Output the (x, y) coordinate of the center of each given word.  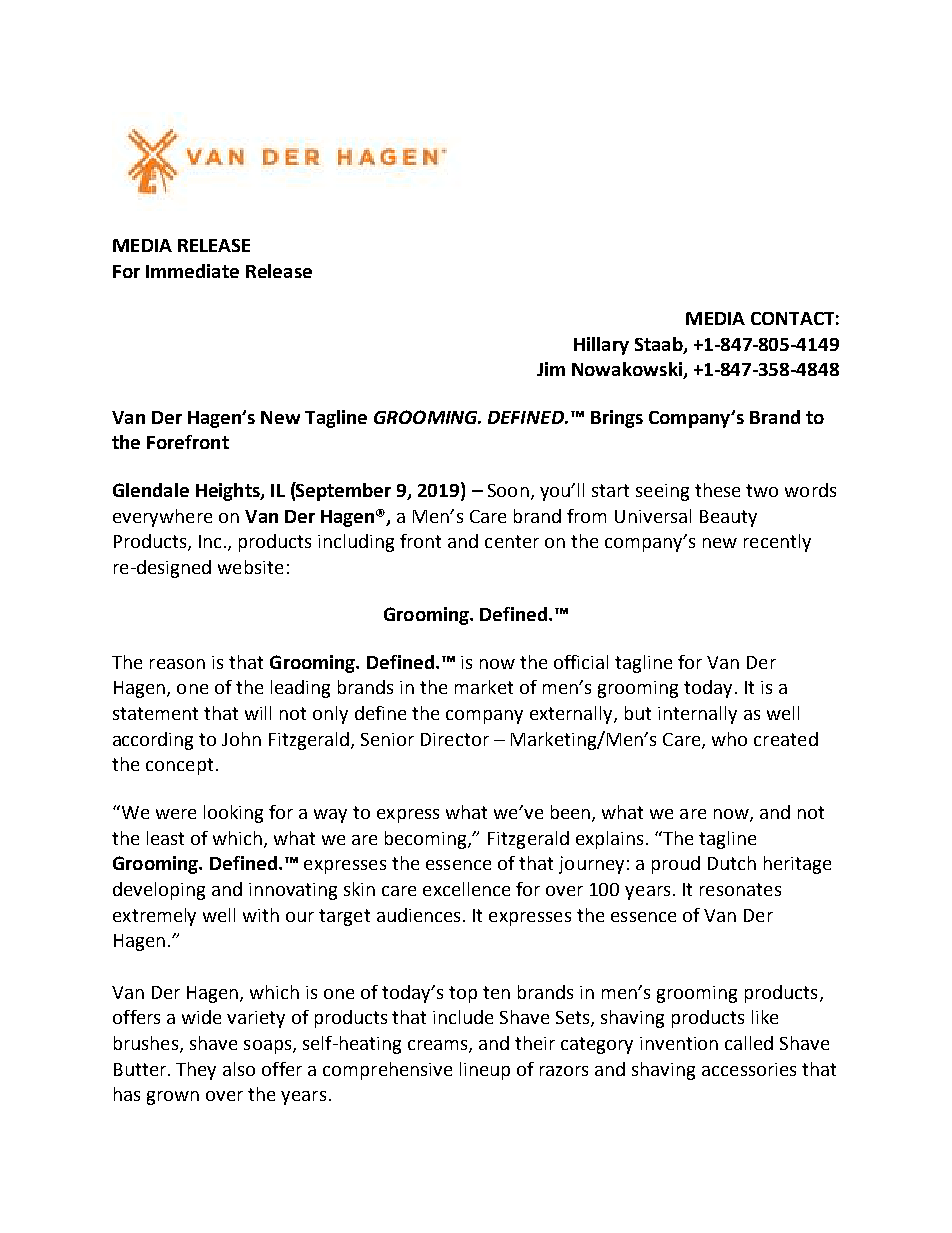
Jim (551, 369)
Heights (229, 492)
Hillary (601, 346)
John (241, 739)
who (729, 739)
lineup (485, 1071)
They (196, 1071)
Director (455, 739)
